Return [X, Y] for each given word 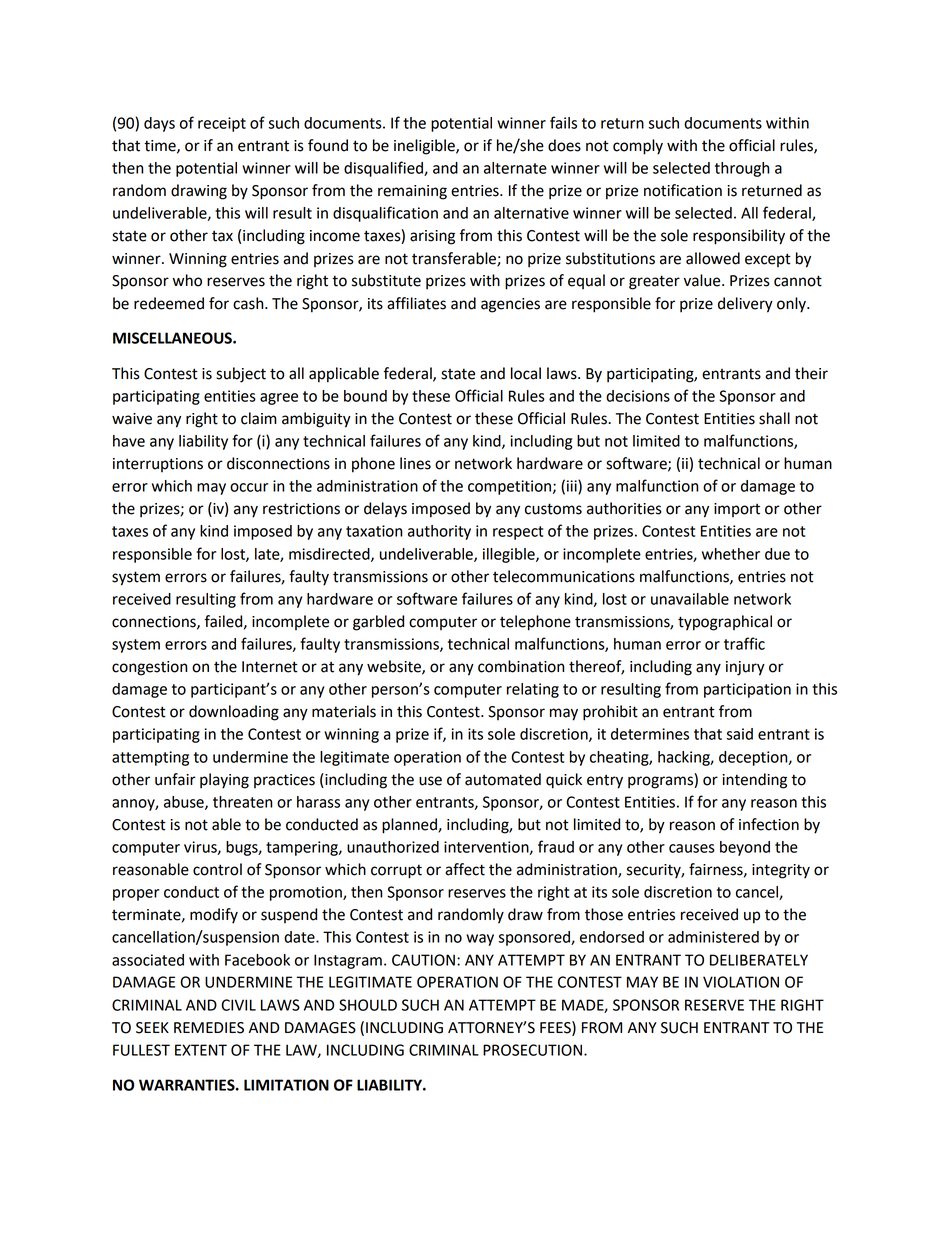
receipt [222, 124]
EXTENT [201, 1050]
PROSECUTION [532, 1050]
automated [503, 779]
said [739, 734]
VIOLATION [741, 982]
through [742, 169]
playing [224, 781]
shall [774, 418]
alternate [515, 168]
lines [415, 463]
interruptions [158, 465]
